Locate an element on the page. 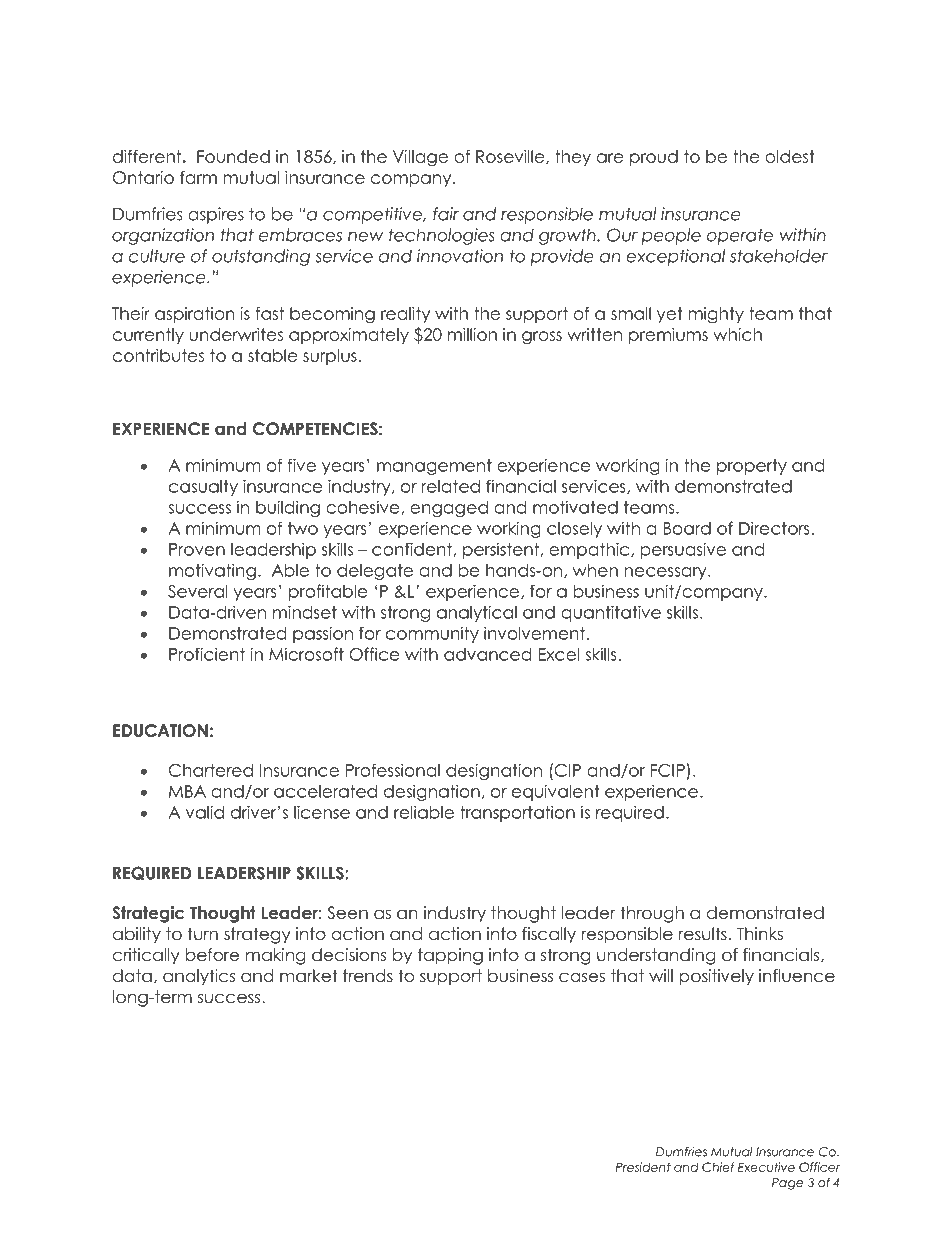  through is located at coordinates (652, 914).
